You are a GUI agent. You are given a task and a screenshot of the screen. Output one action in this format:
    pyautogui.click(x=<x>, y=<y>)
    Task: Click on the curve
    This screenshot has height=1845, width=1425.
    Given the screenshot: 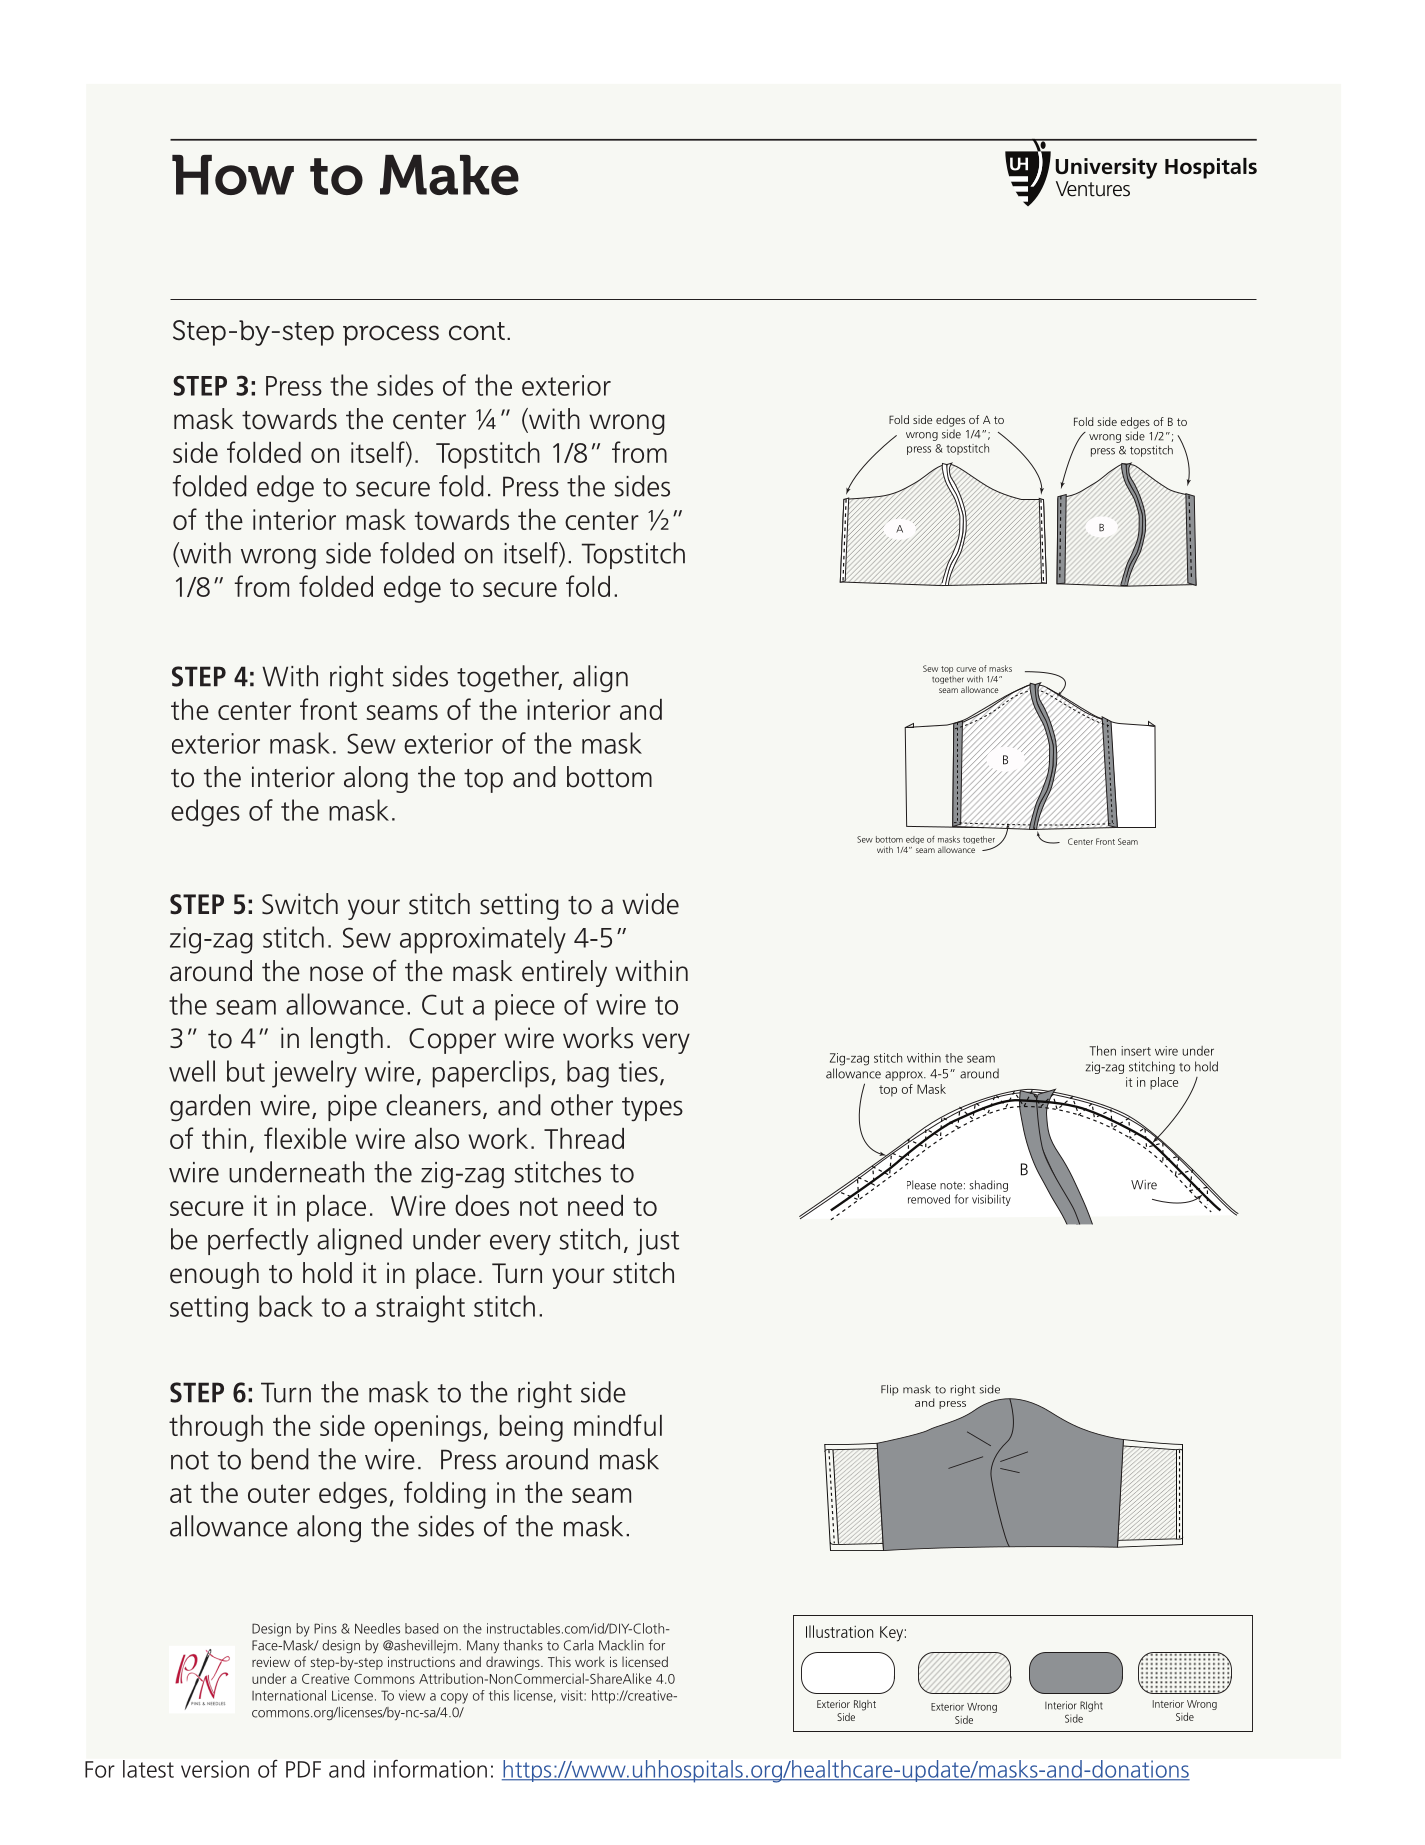 What is the action you would take?
    pyautogui.click(x=966, y=669)
